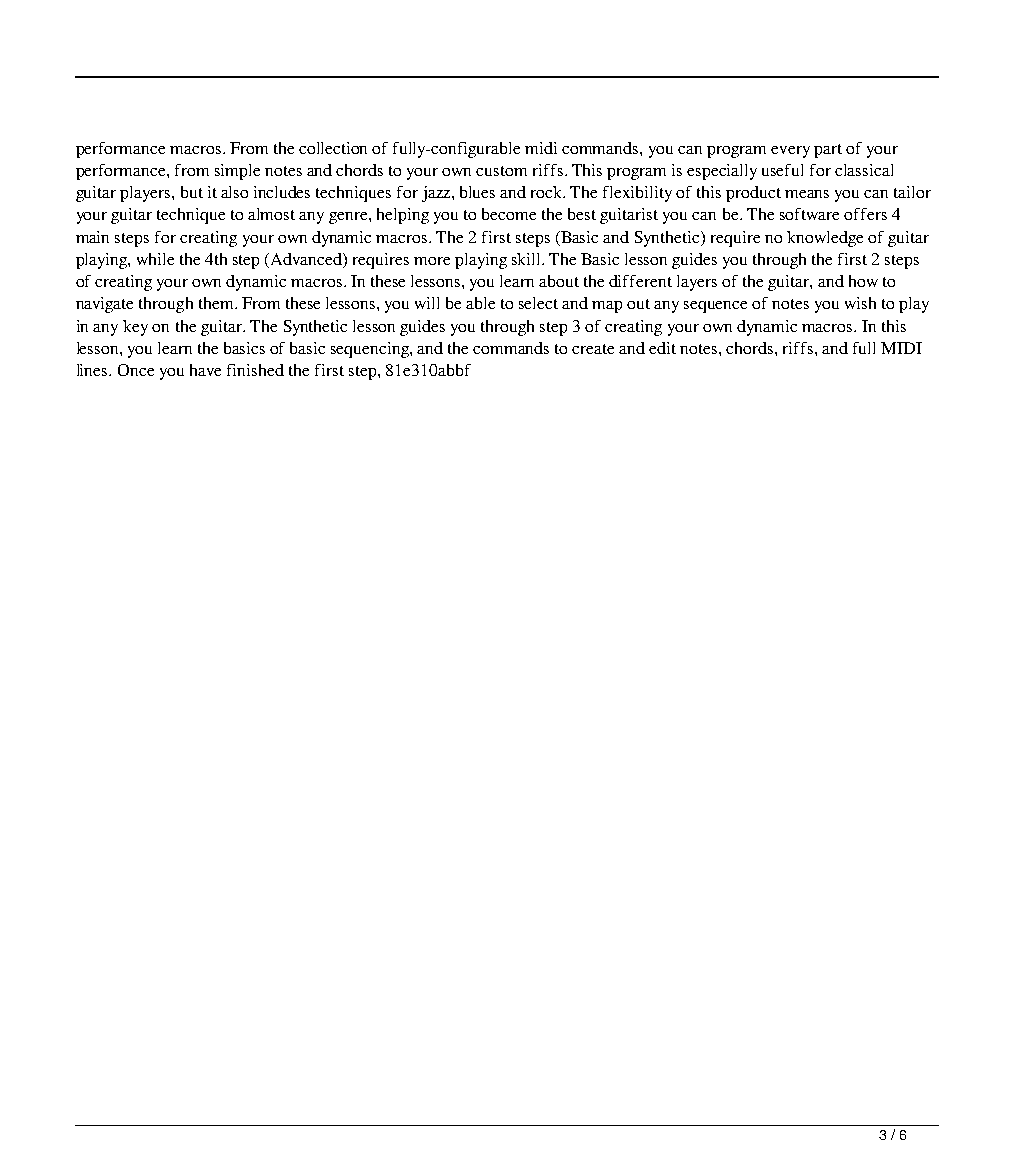 The width and height of the screenshot is (1014, 1176). What do you see at coordinates (809, 214) in the screenshot?
I see `software` at bounding box center [809, 214].
